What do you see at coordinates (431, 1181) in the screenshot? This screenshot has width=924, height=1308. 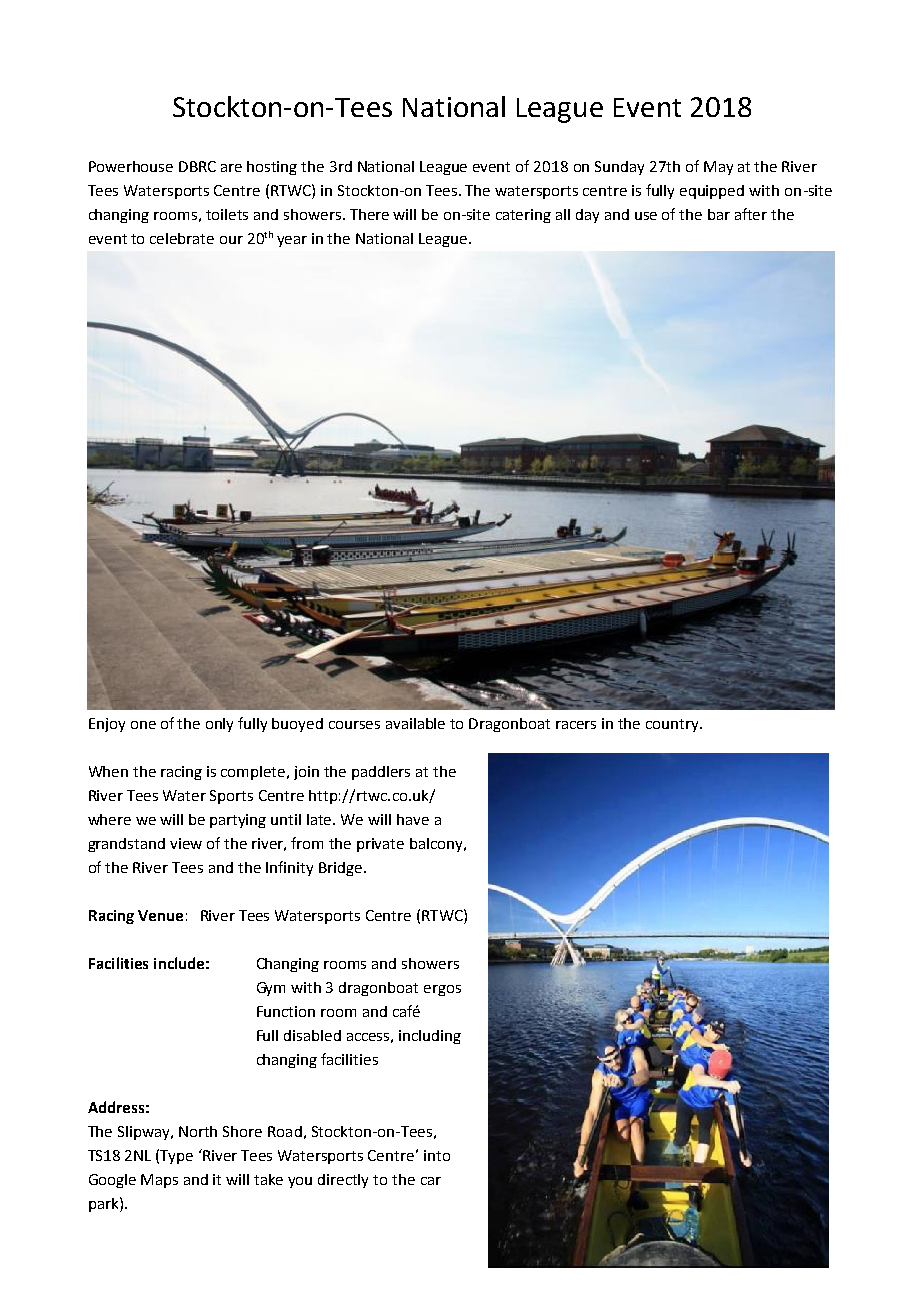 I see `car` at bounding box center [431, 1181].
